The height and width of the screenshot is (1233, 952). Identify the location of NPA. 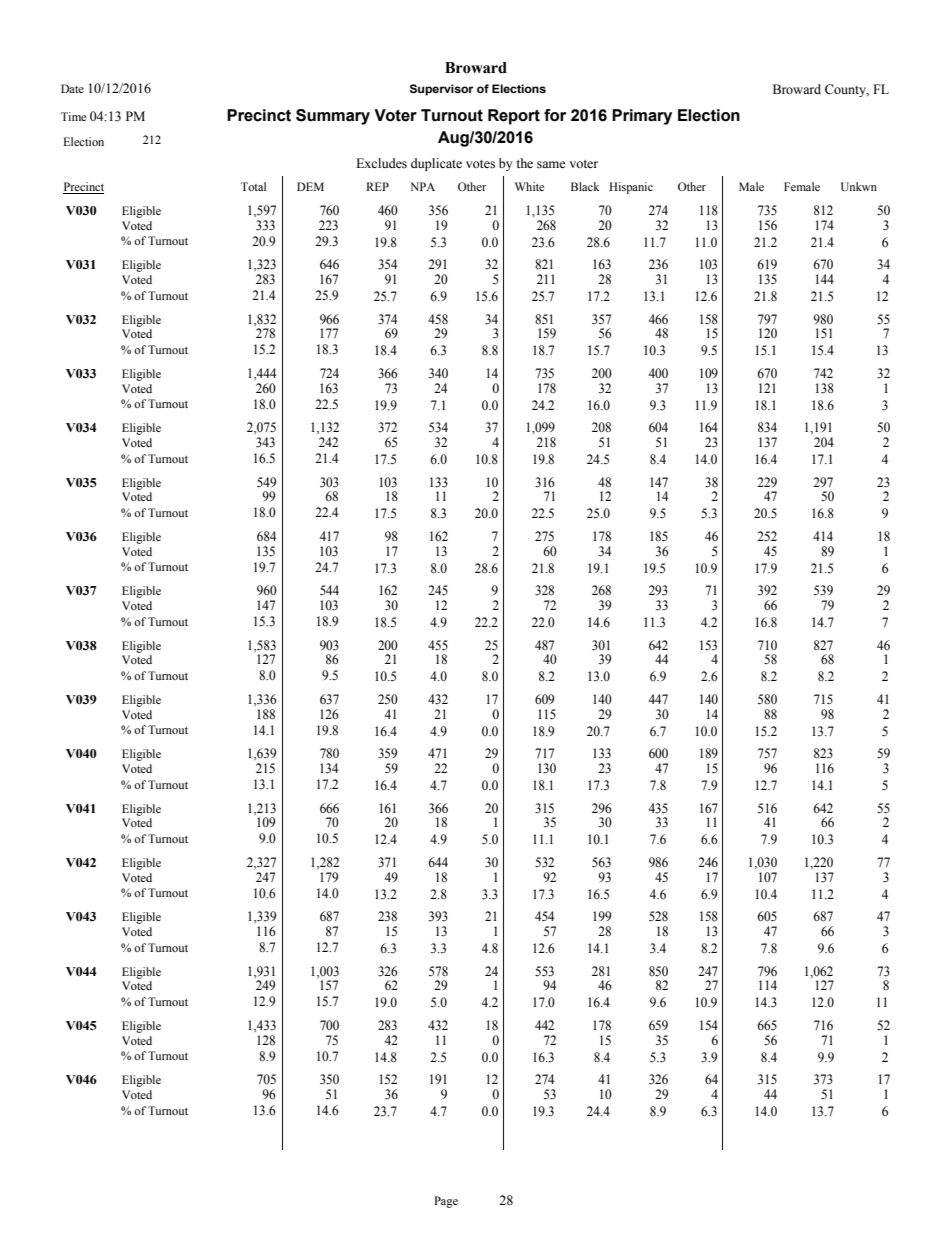
(422, 186).
